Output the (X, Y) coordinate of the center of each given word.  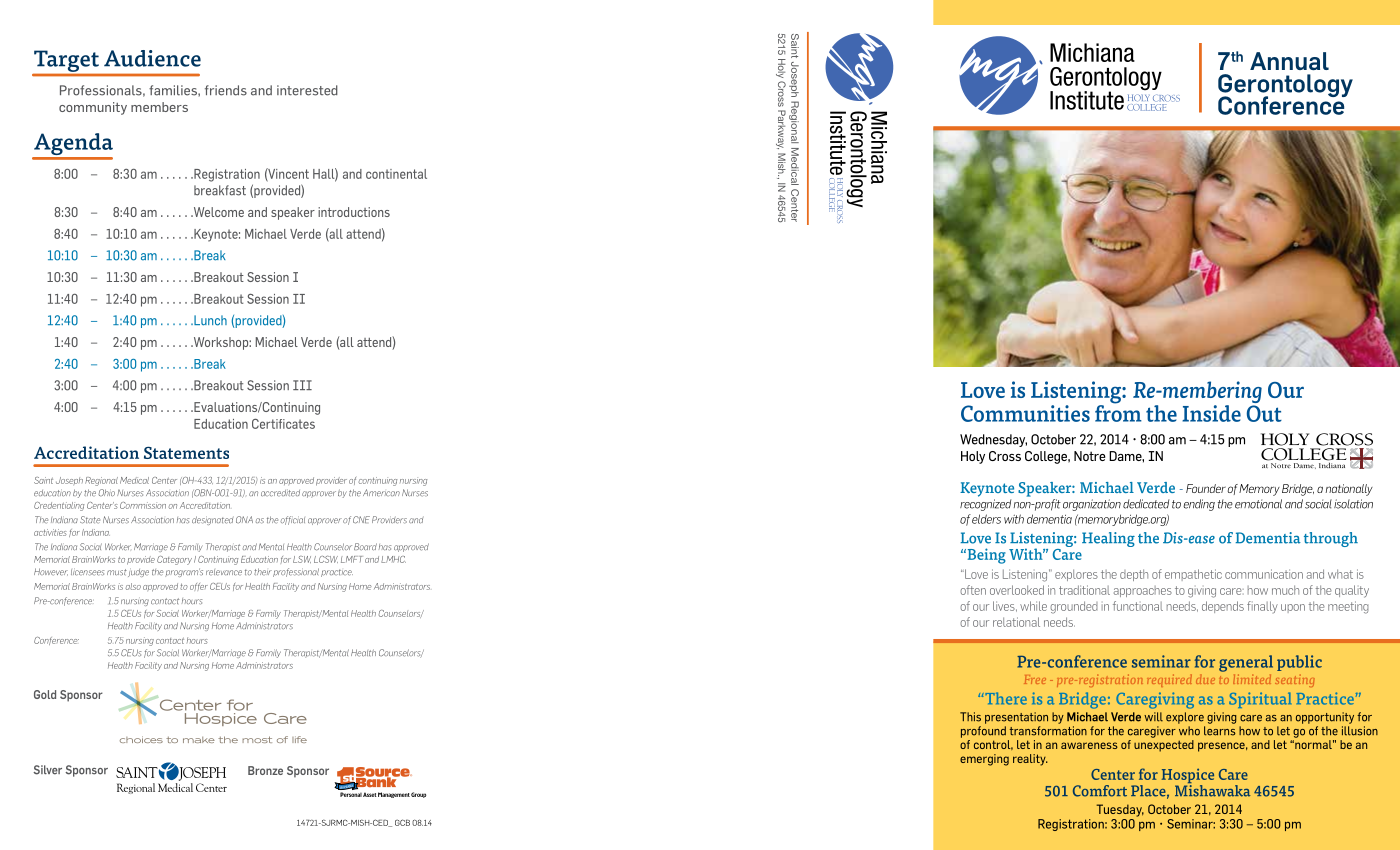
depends (1223, 607)
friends (226, 90)
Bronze (265, 770)
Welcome (217, 212)
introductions (354, 212)
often (973, 590)
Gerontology (1285, 87)
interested (307, 90)
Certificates (283, 424)
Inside (1211, 413)
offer (199, 586)
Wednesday (993, 440)
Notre (1089, 456)
